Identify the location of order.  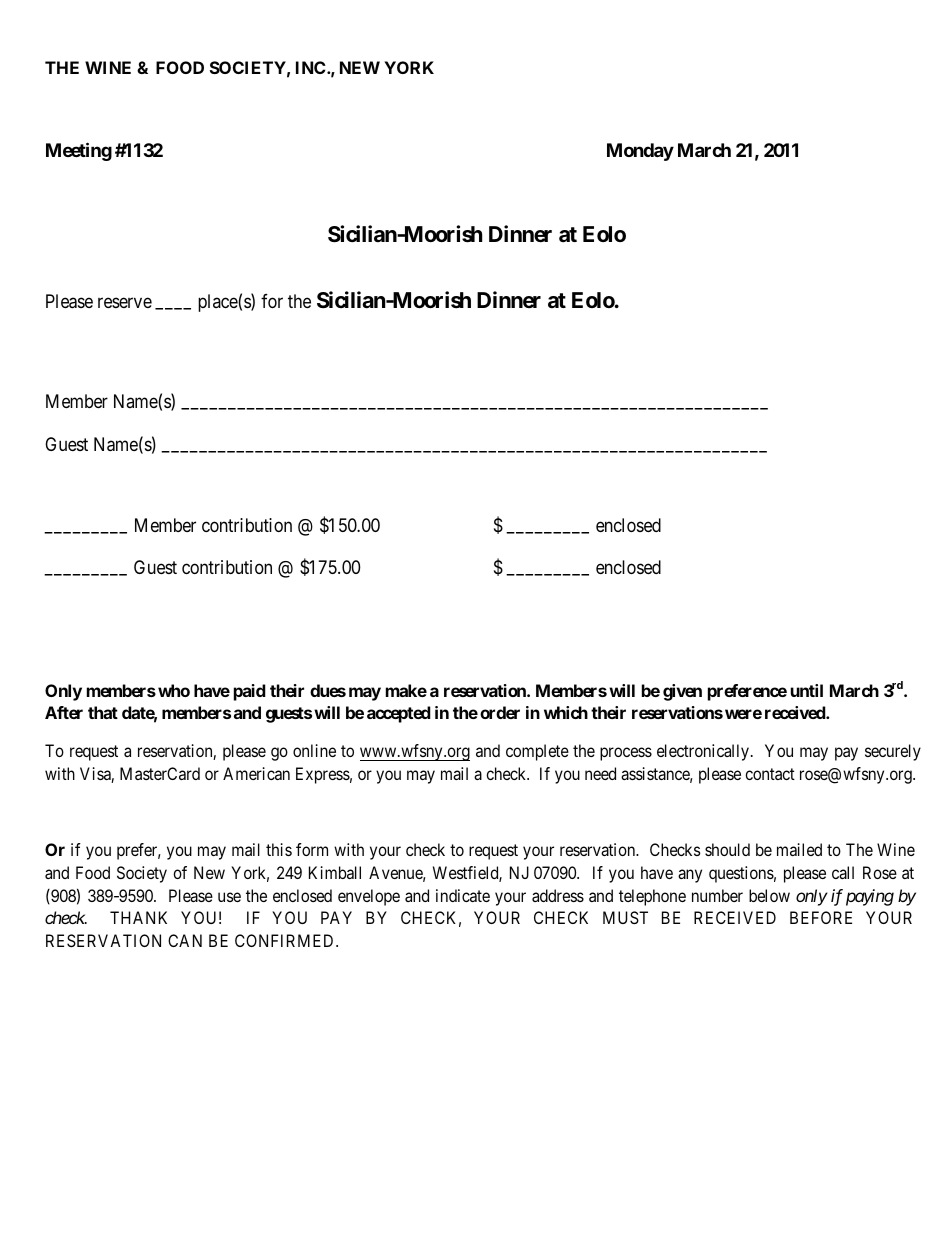
(500, 712).
